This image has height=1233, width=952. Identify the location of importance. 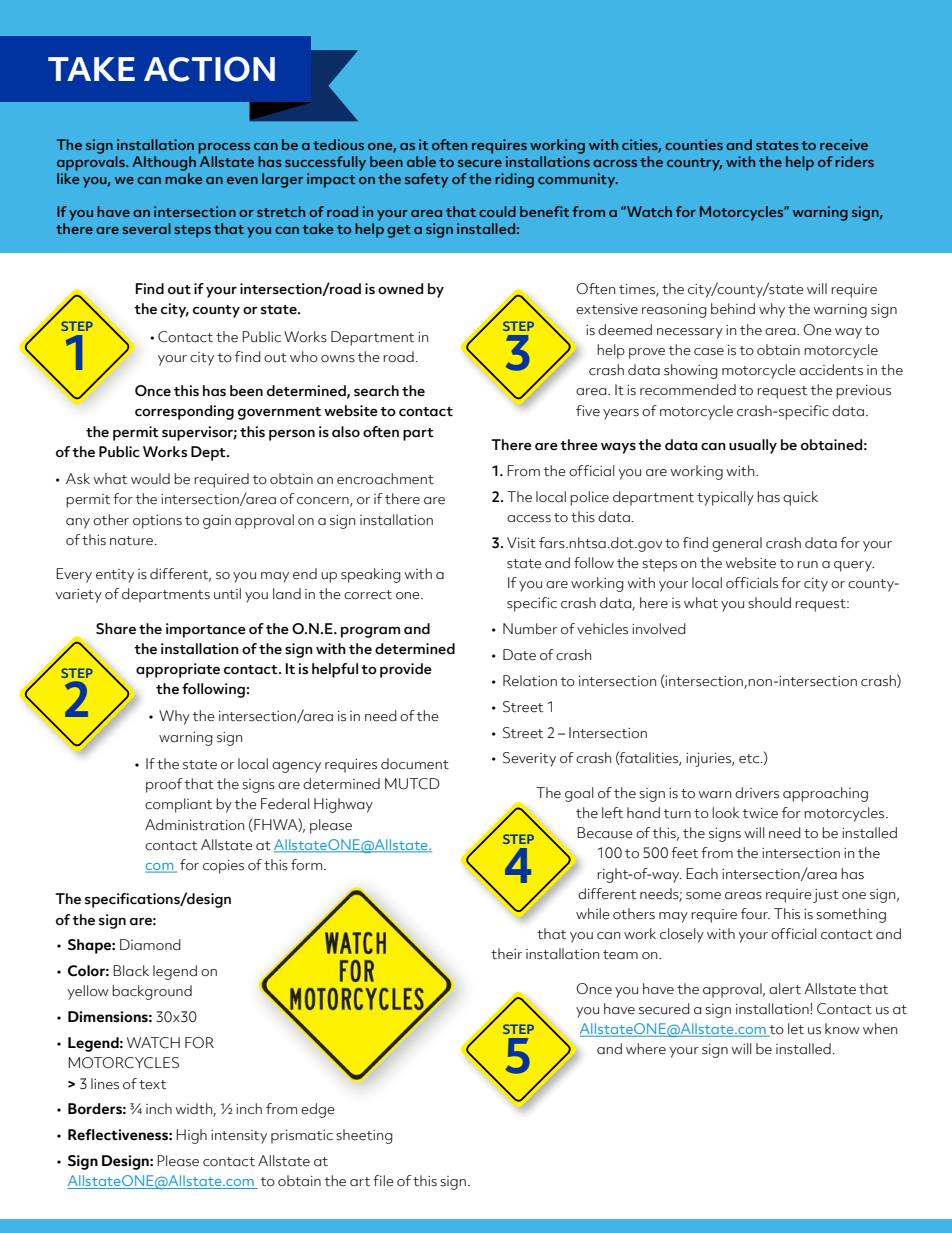
(206, 630).
